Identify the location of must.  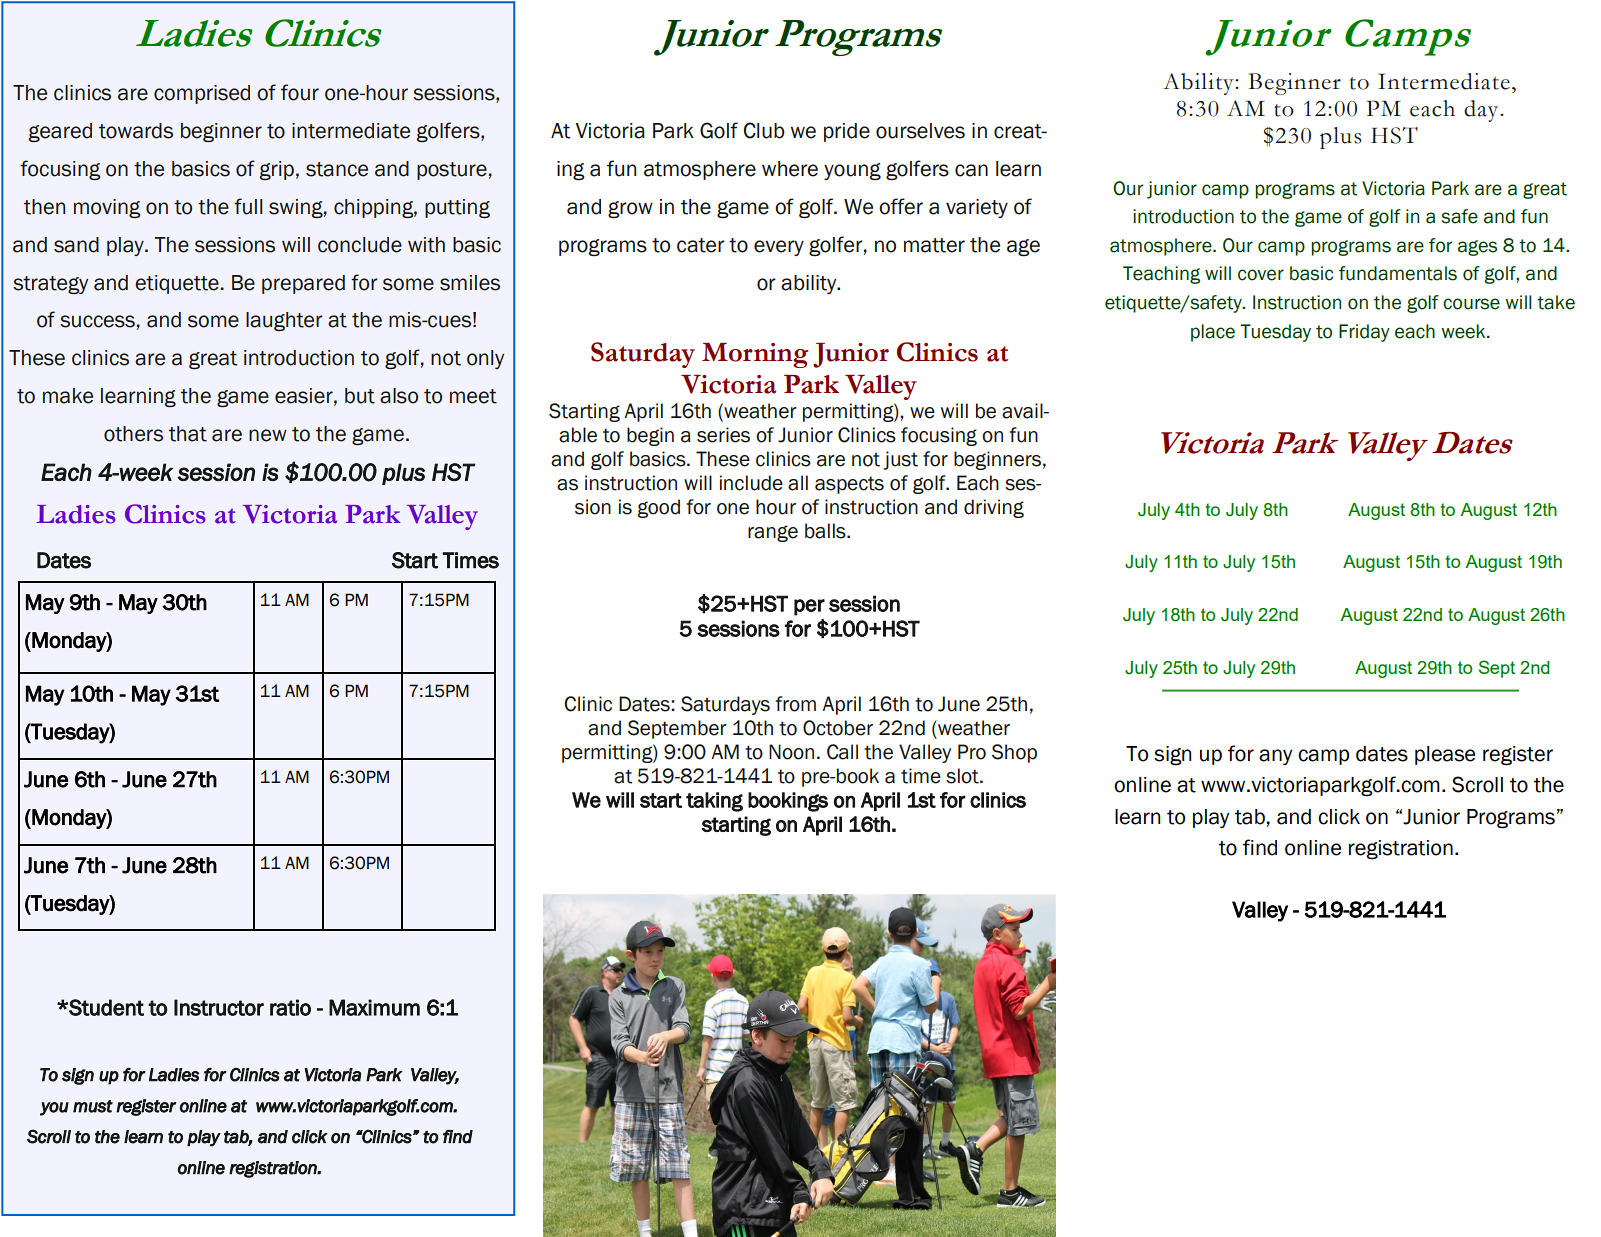
(93, 1106).
